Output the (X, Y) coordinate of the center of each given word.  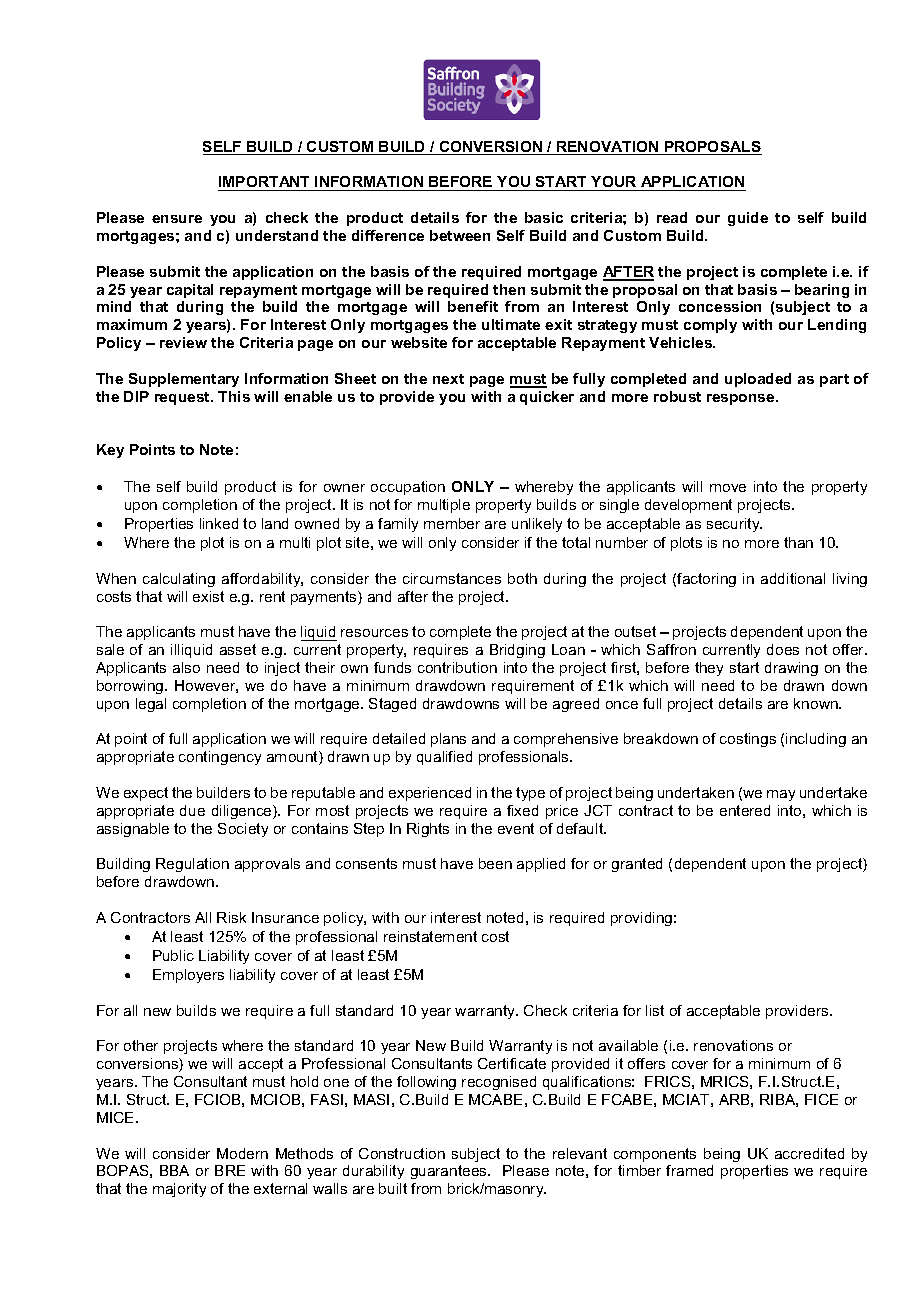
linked (219, 523)
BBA (174, 1170)
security (734, 525)
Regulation (192, 865)
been (495, 863)
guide (748, 219)
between (460, 235)
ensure (177, 219)
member (452, 523)
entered (745, 810)
